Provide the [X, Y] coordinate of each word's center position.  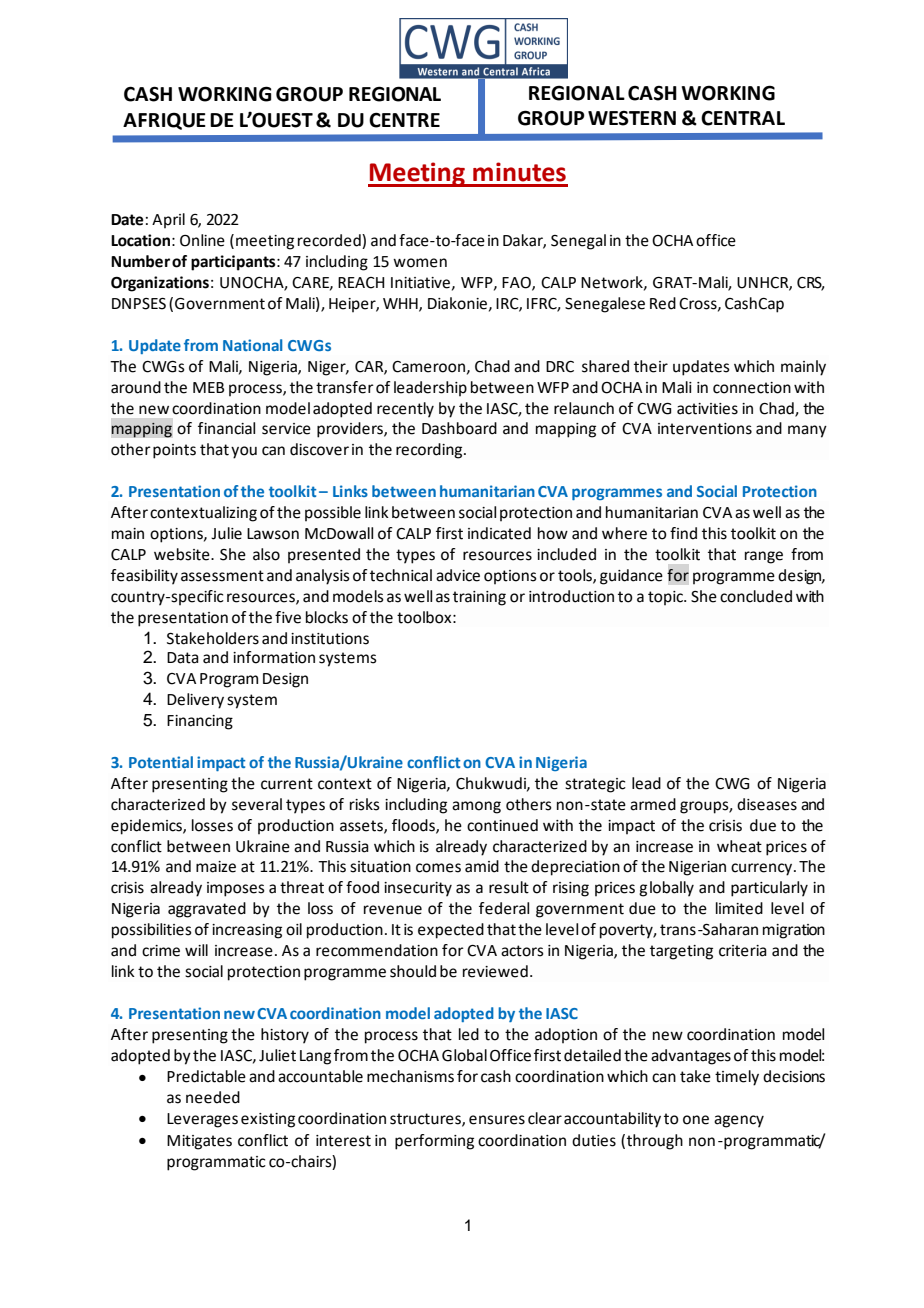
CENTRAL [743, 118]
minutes [519, 172]
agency [739, 1121]
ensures [497, 1120]
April [168, 220]
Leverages [202, 1120]
